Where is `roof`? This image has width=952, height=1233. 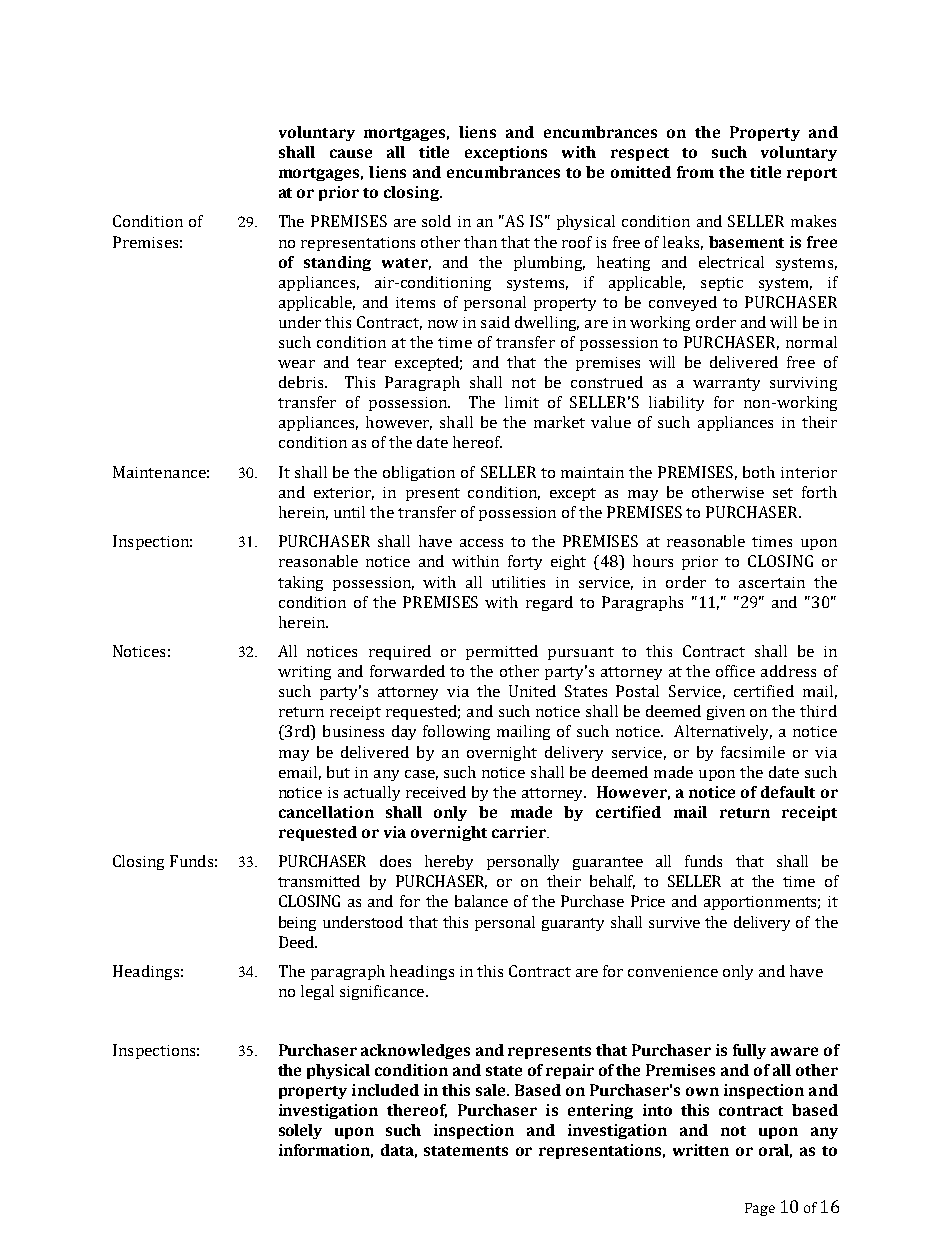
roof is located at coordinates (577, 242).
